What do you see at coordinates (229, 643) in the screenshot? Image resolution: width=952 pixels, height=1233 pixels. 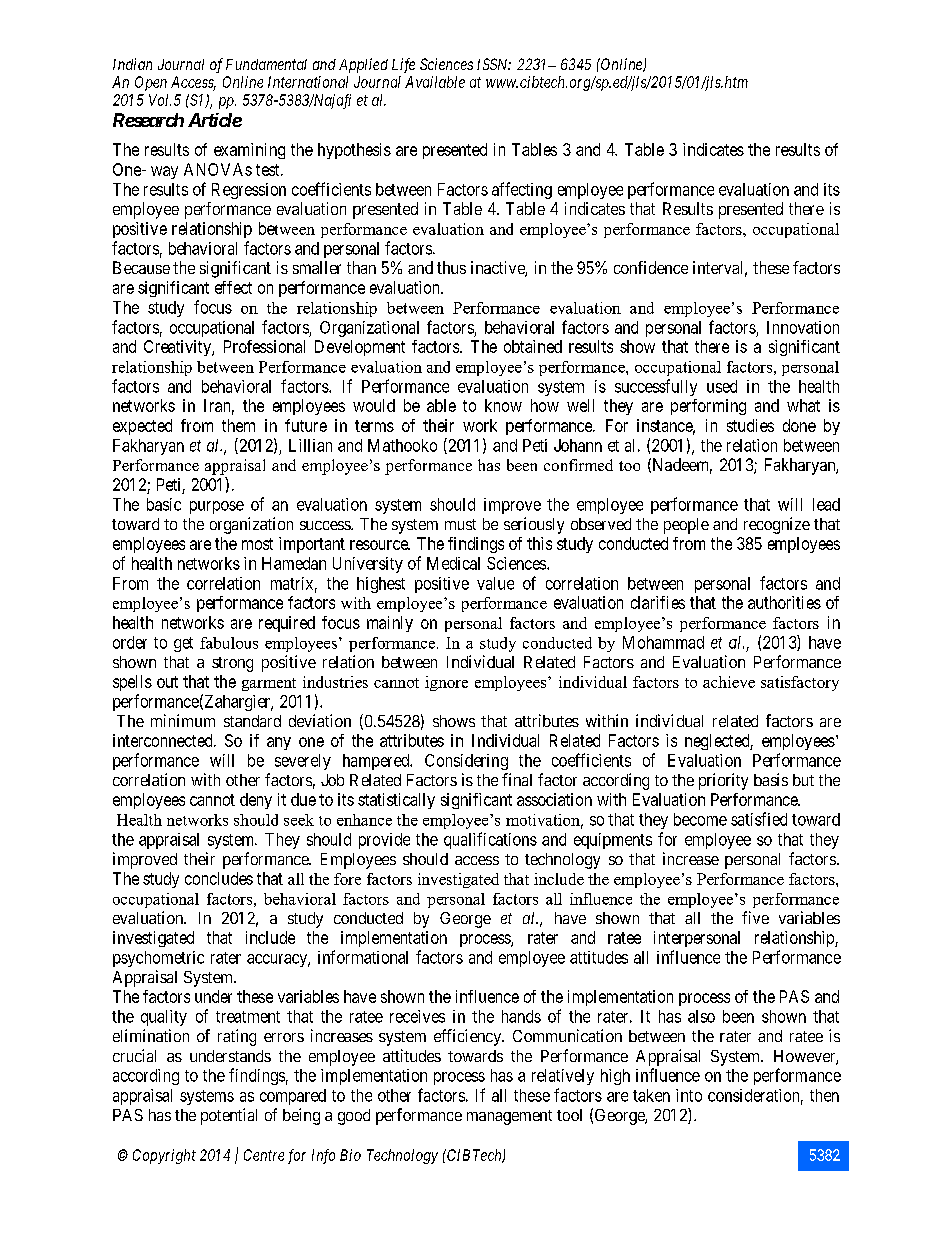 I see `fabulous` at bounding box center [229, 643].
